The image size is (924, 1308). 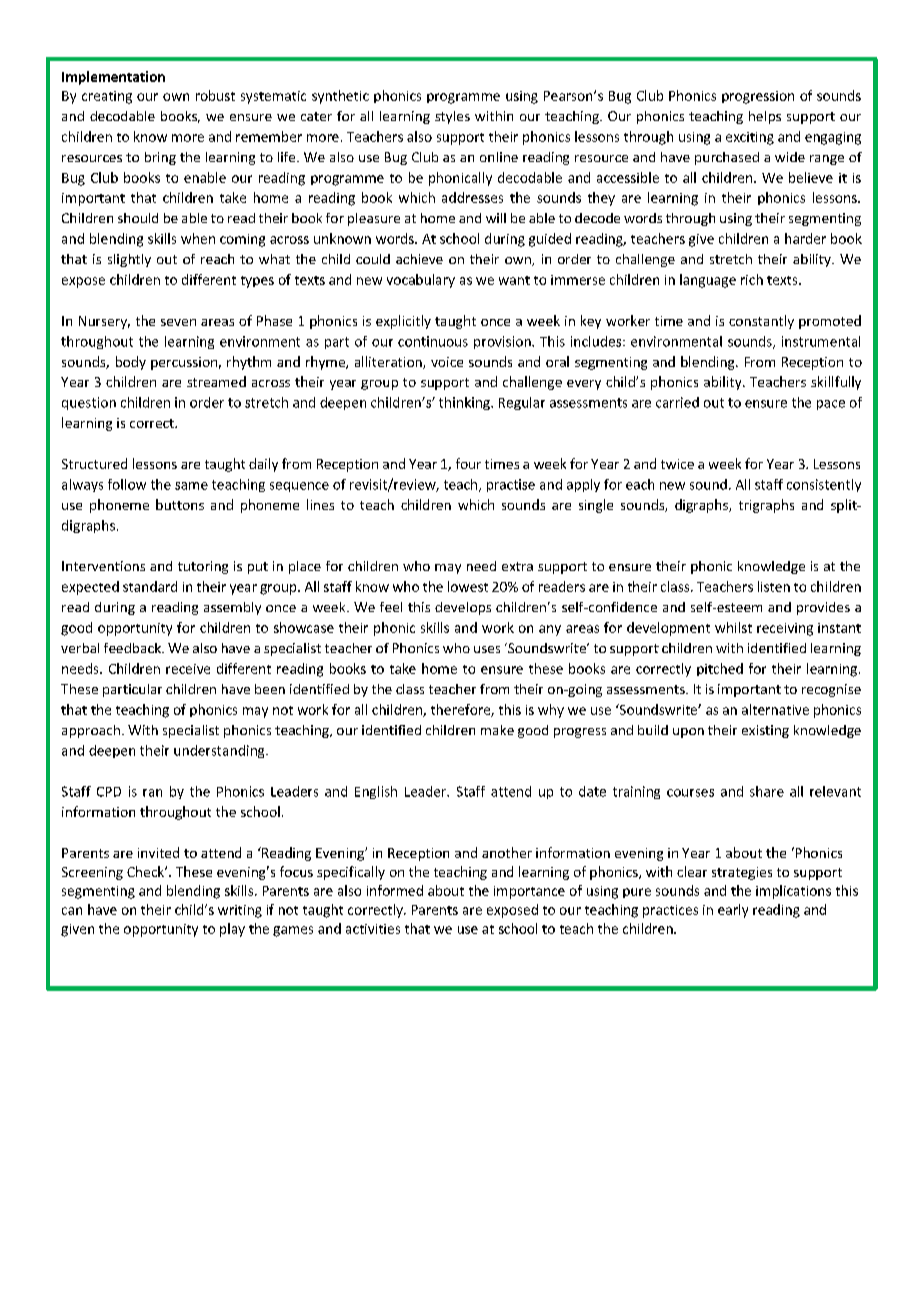 I want to click on informed, so click(x=395, y=890).
